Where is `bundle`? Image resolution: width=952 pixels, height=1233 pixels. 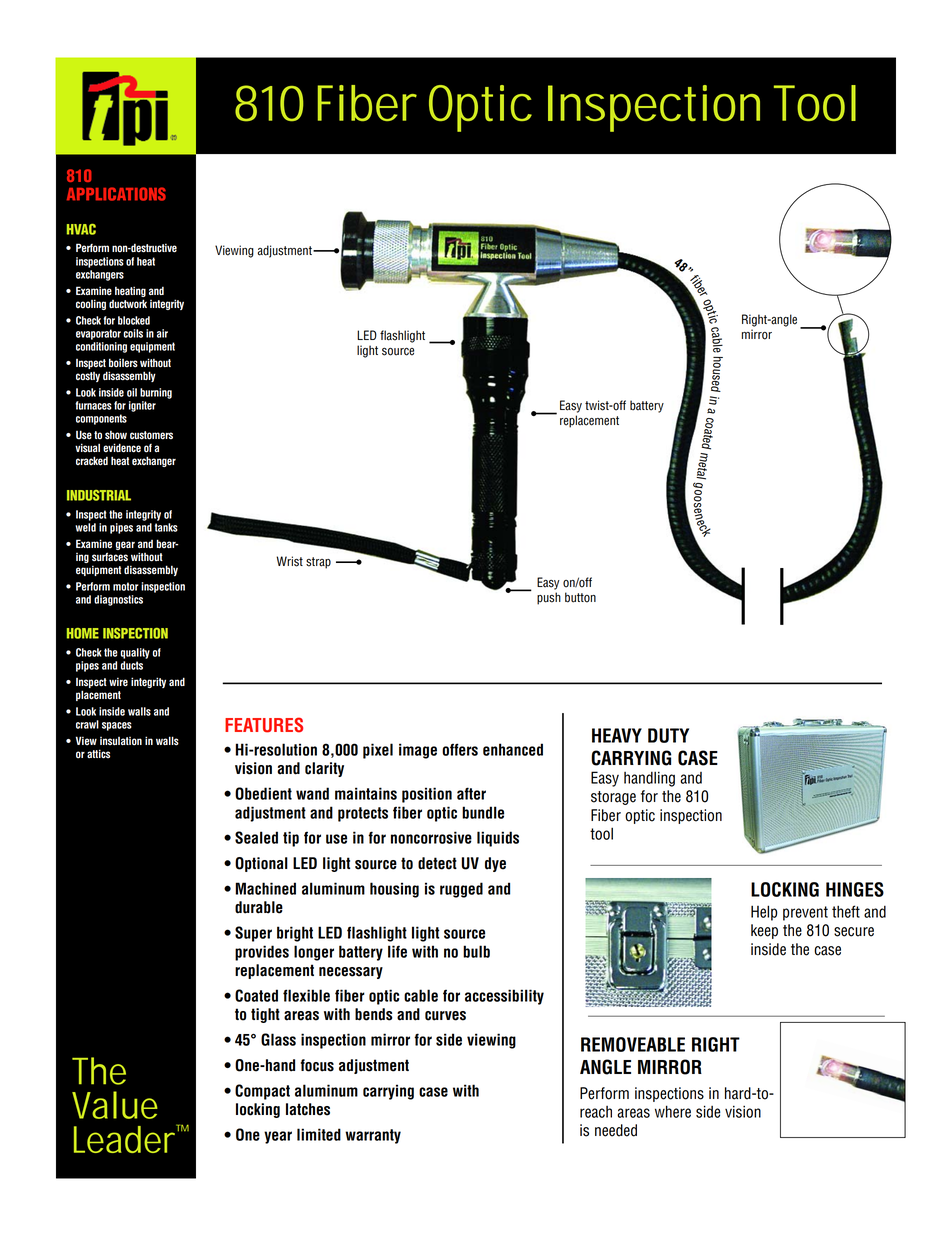 bundle is located at coordinates (483, 812).
